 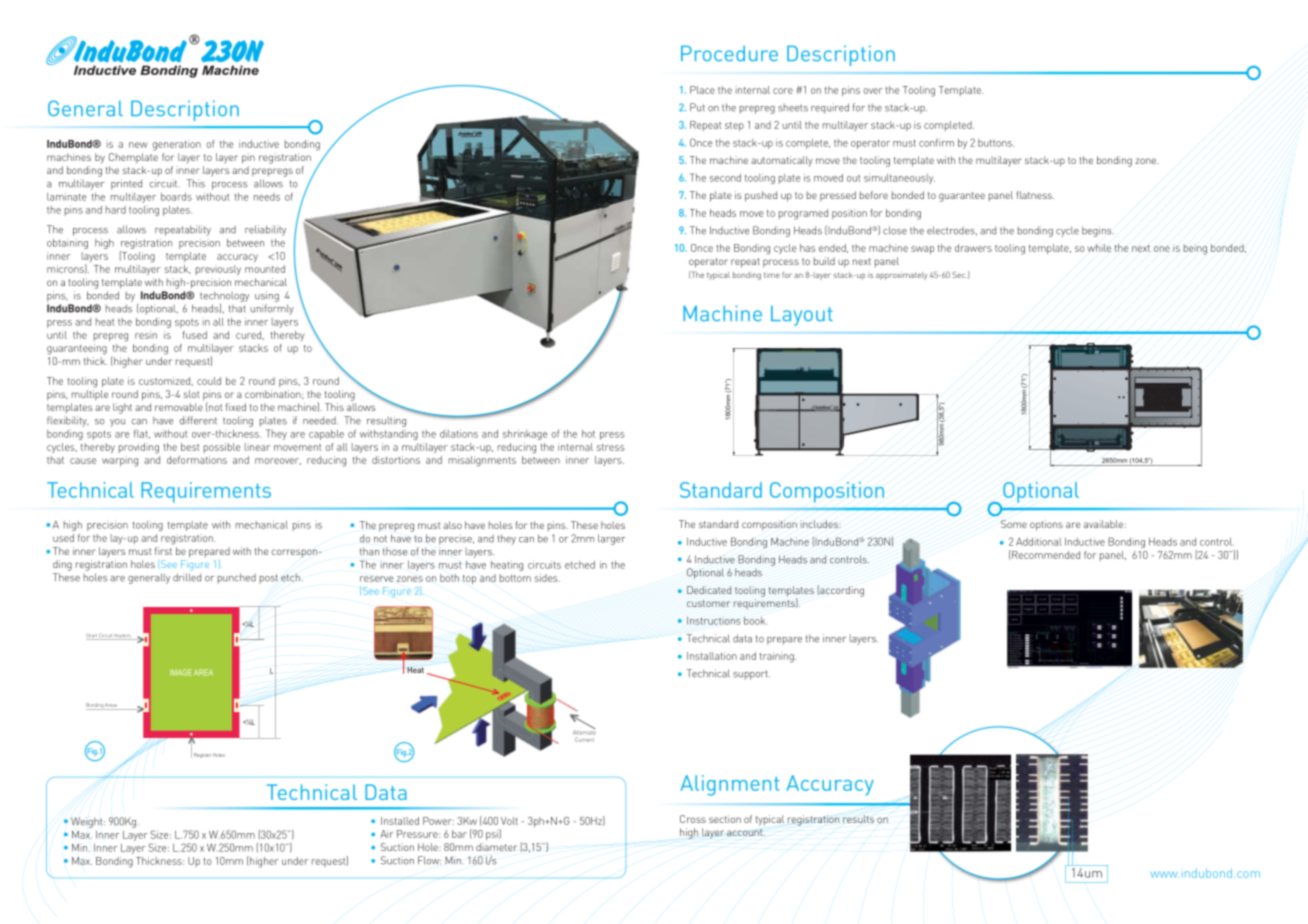 I want to click on confirm, so click(x=936, y=142).
